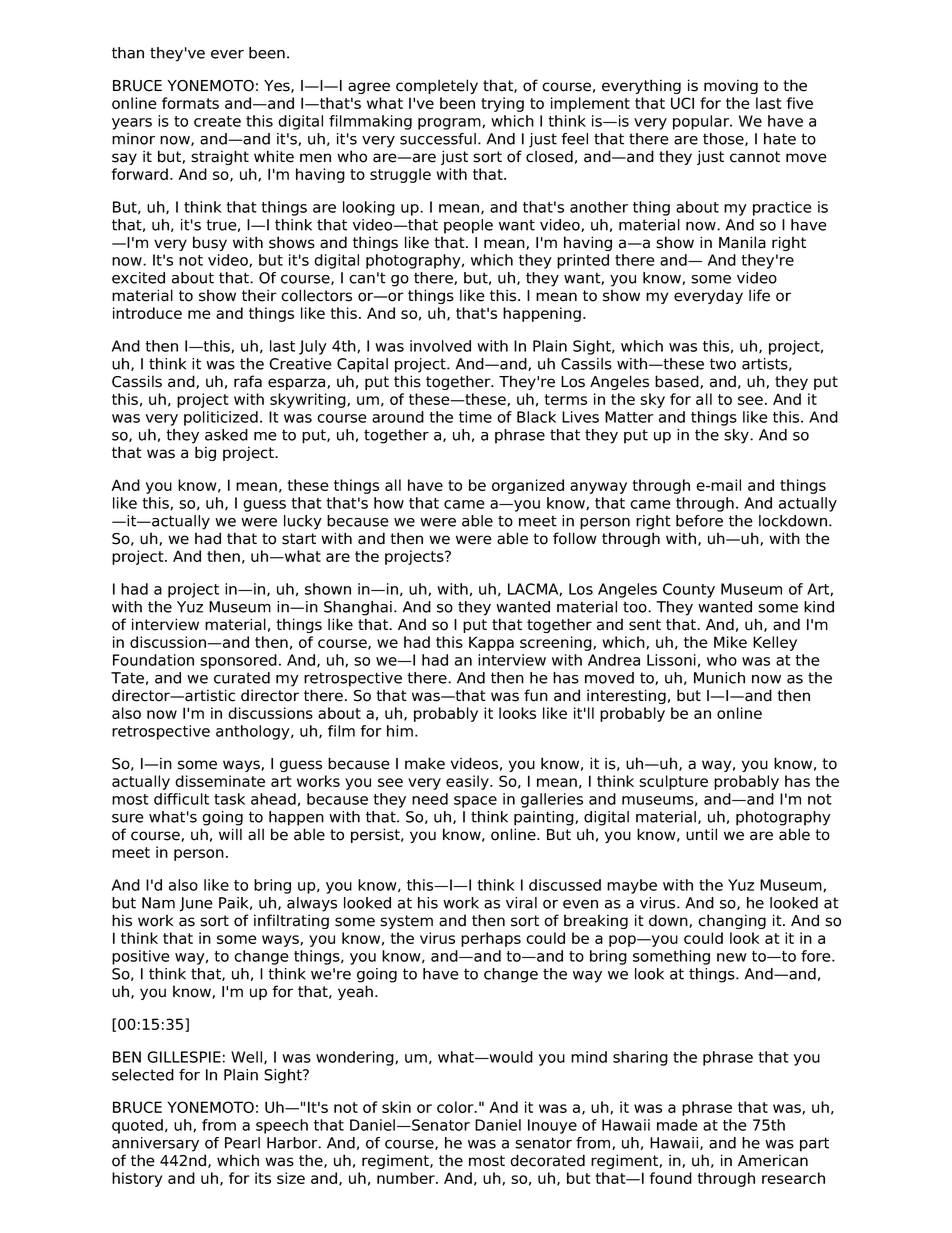 The image size is (952, 1233). I want to click on Pearl, so click(242, 1143).
